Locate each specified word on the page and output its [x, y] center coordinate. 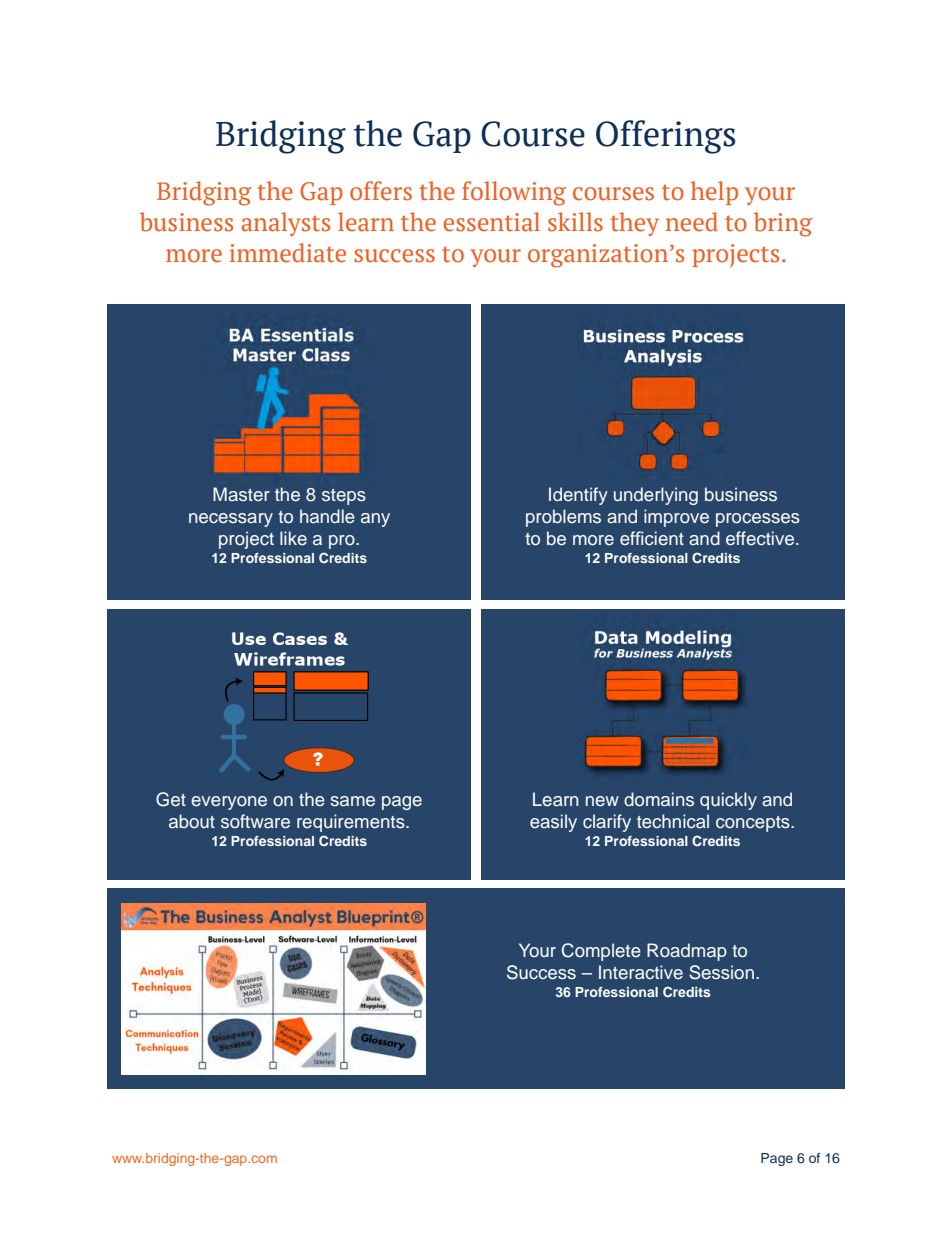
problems [563, 518]
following [514, 193]
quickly [728, 801]
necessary [231, 520]
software [255, 821]
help [714, 193]
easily [553, 823]
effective [761, 538]
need [692, 222]
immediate [288, 253]
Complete [601, 952]
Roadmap [687, 952]
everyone [229, 803]
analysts [285, 224]
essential [492, 222]
